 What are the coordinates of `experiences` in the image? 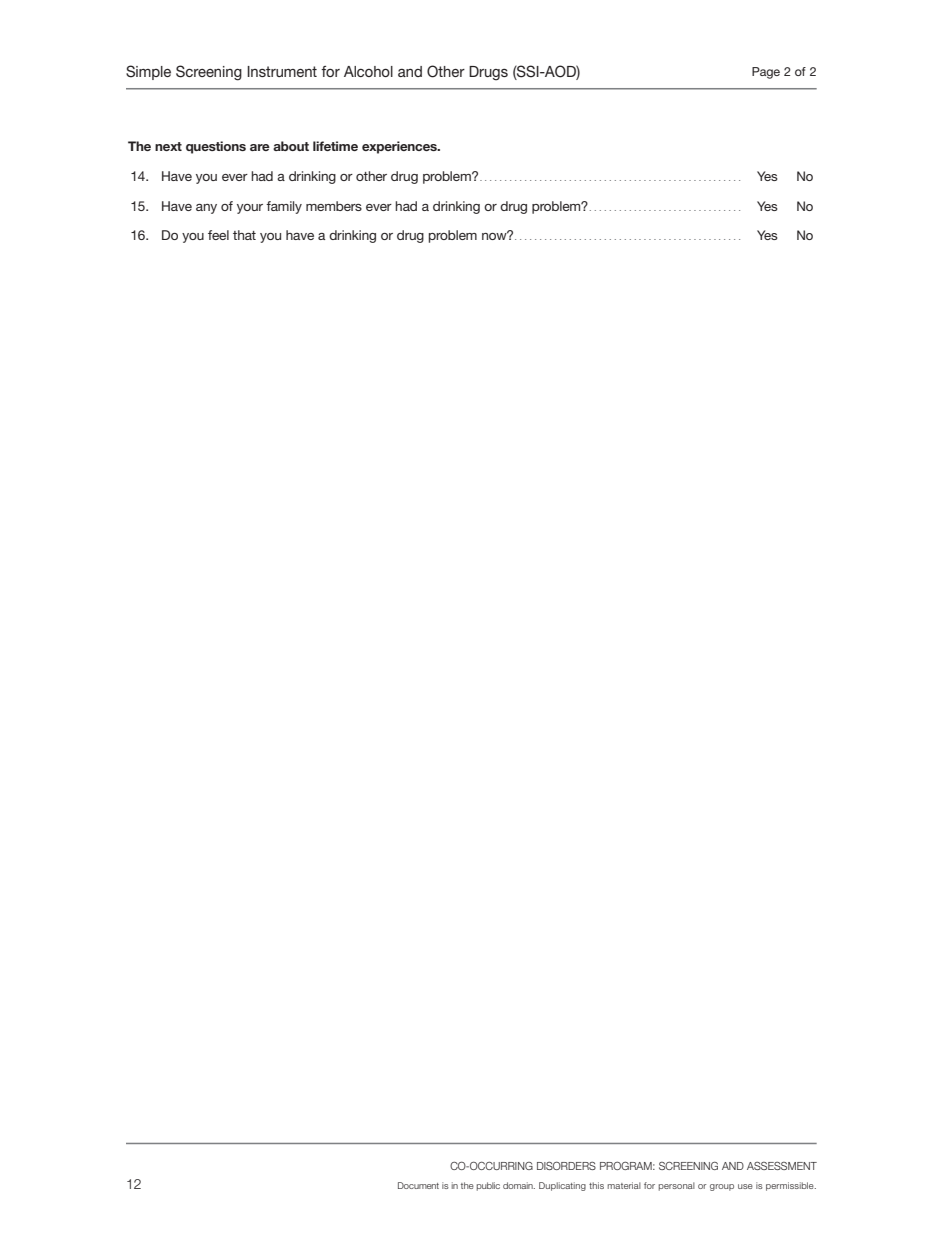 It's located at (400, 147).
